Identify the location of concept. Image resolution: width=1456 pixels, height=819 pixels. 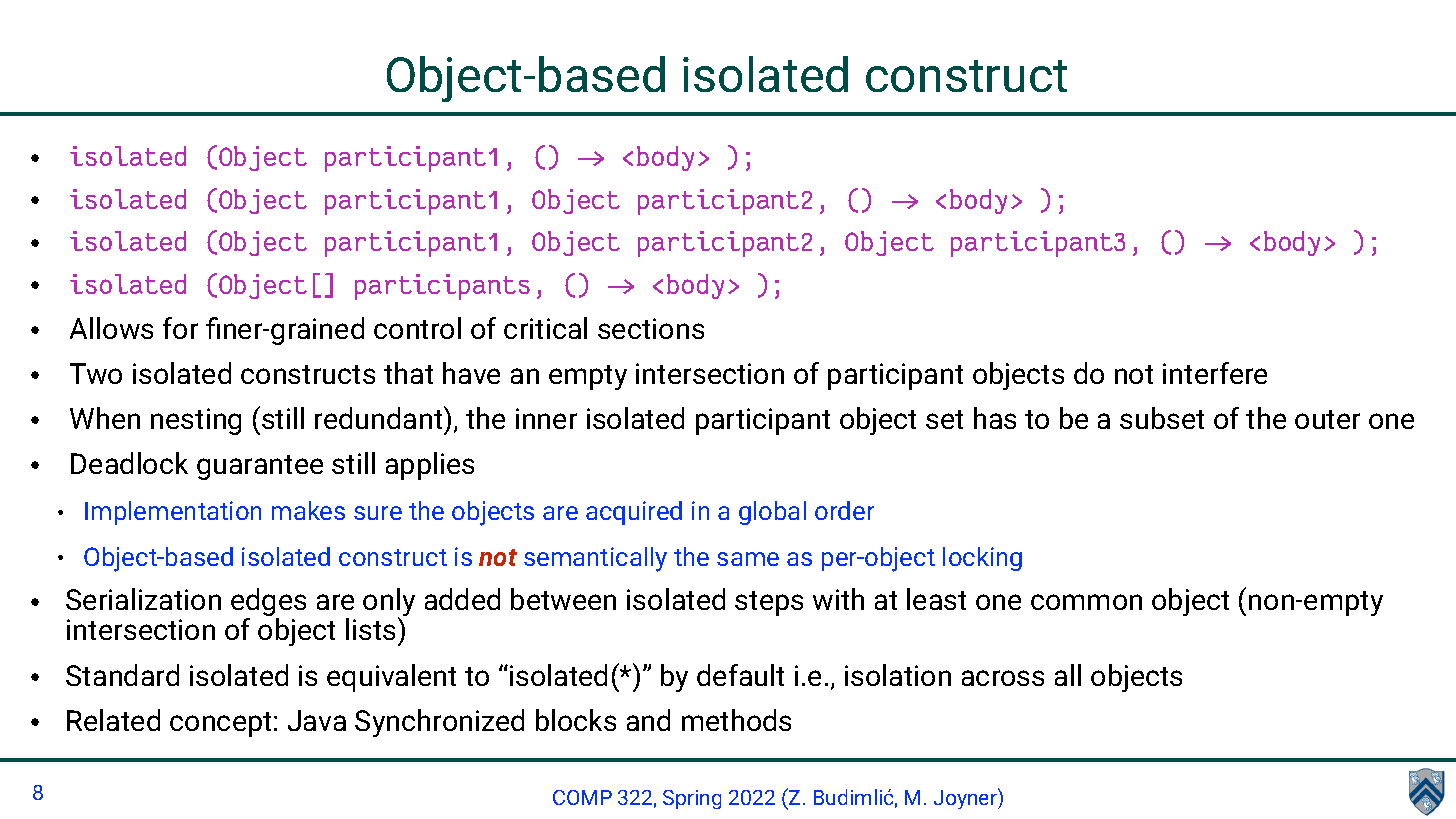
(220, 724).
